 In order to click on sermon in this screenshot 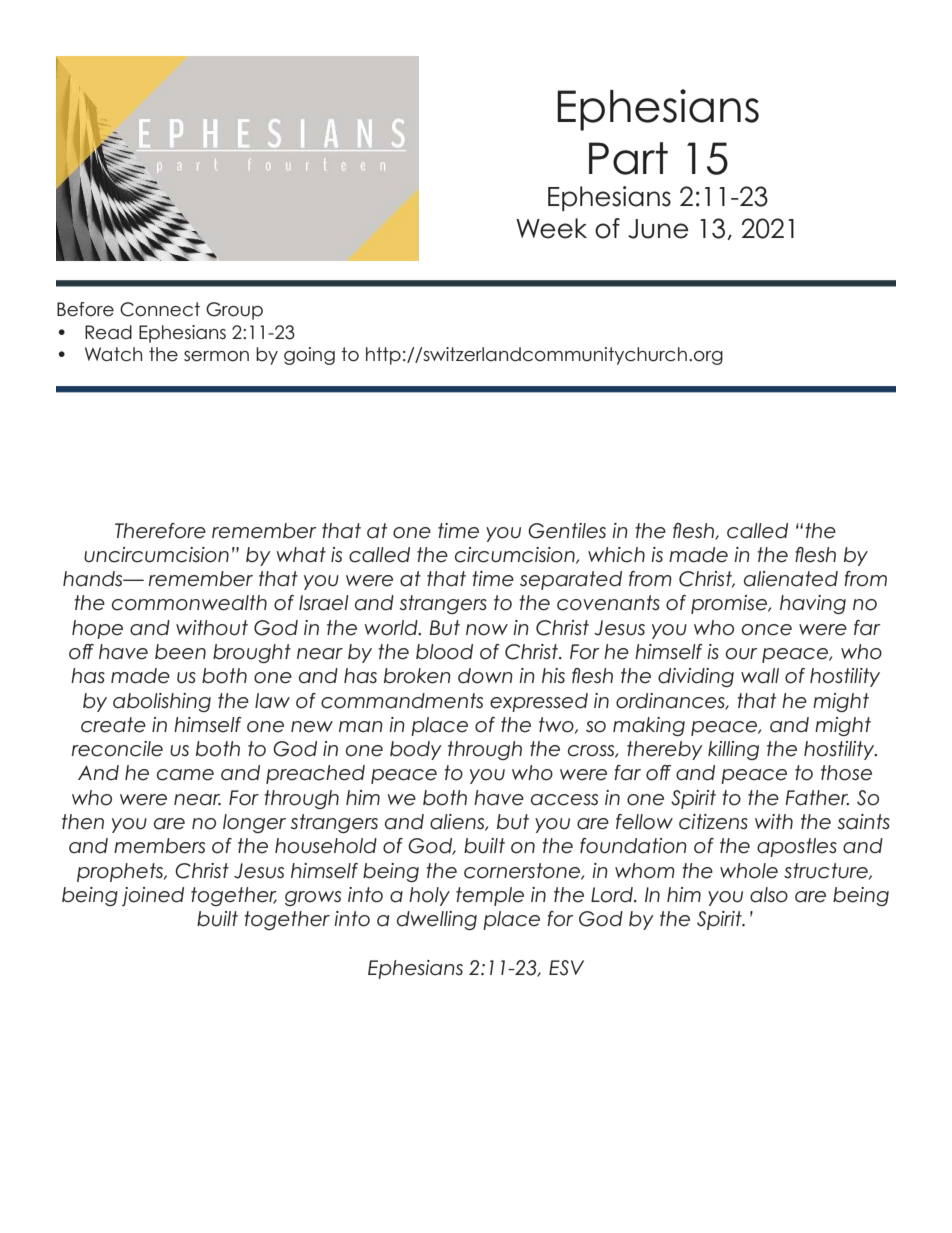, I will do `click(216, 356)`.
